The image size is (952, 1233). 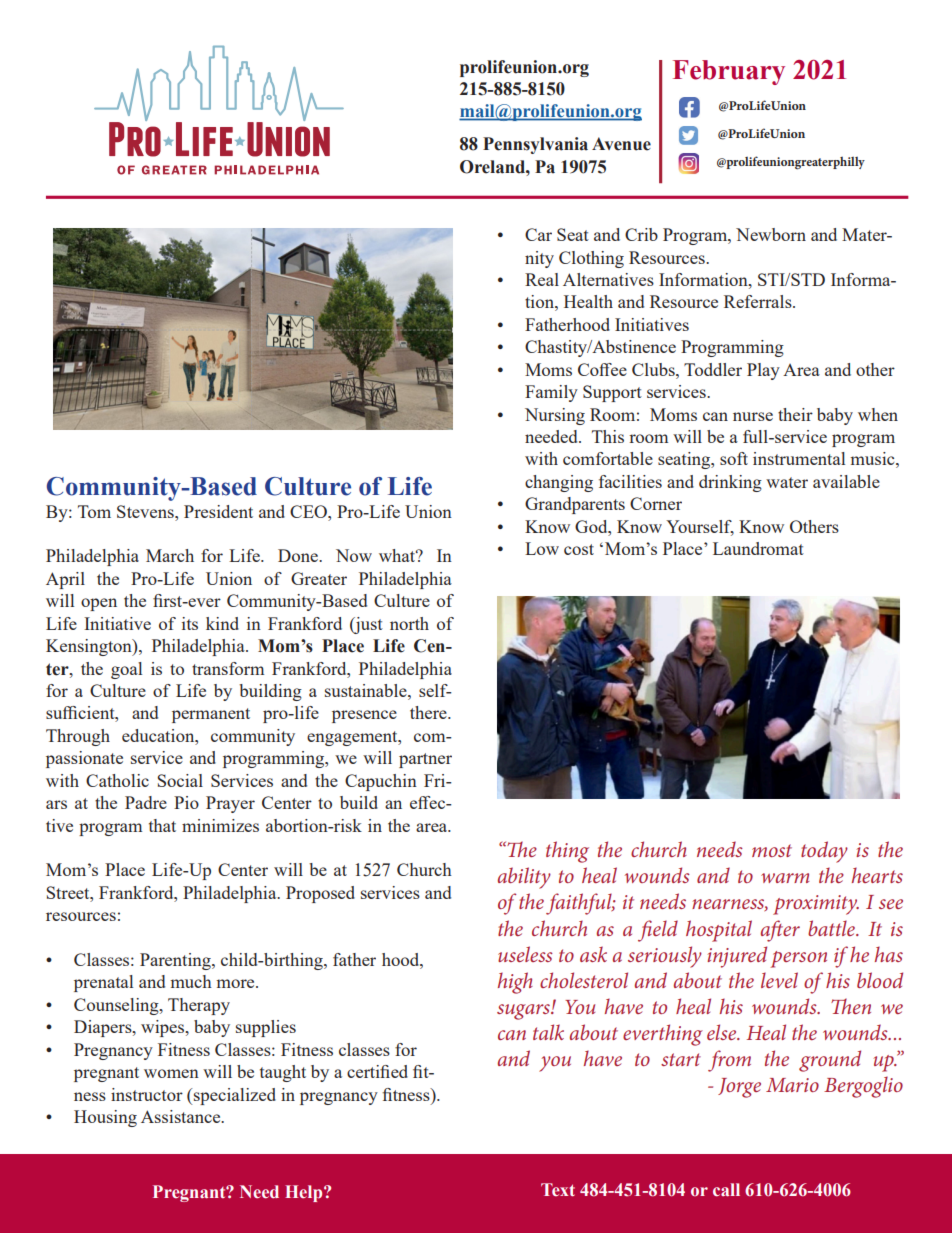 What do you see at coordinates (190, 623) in the image?
I see `its` at bounding box center [190, 623].
